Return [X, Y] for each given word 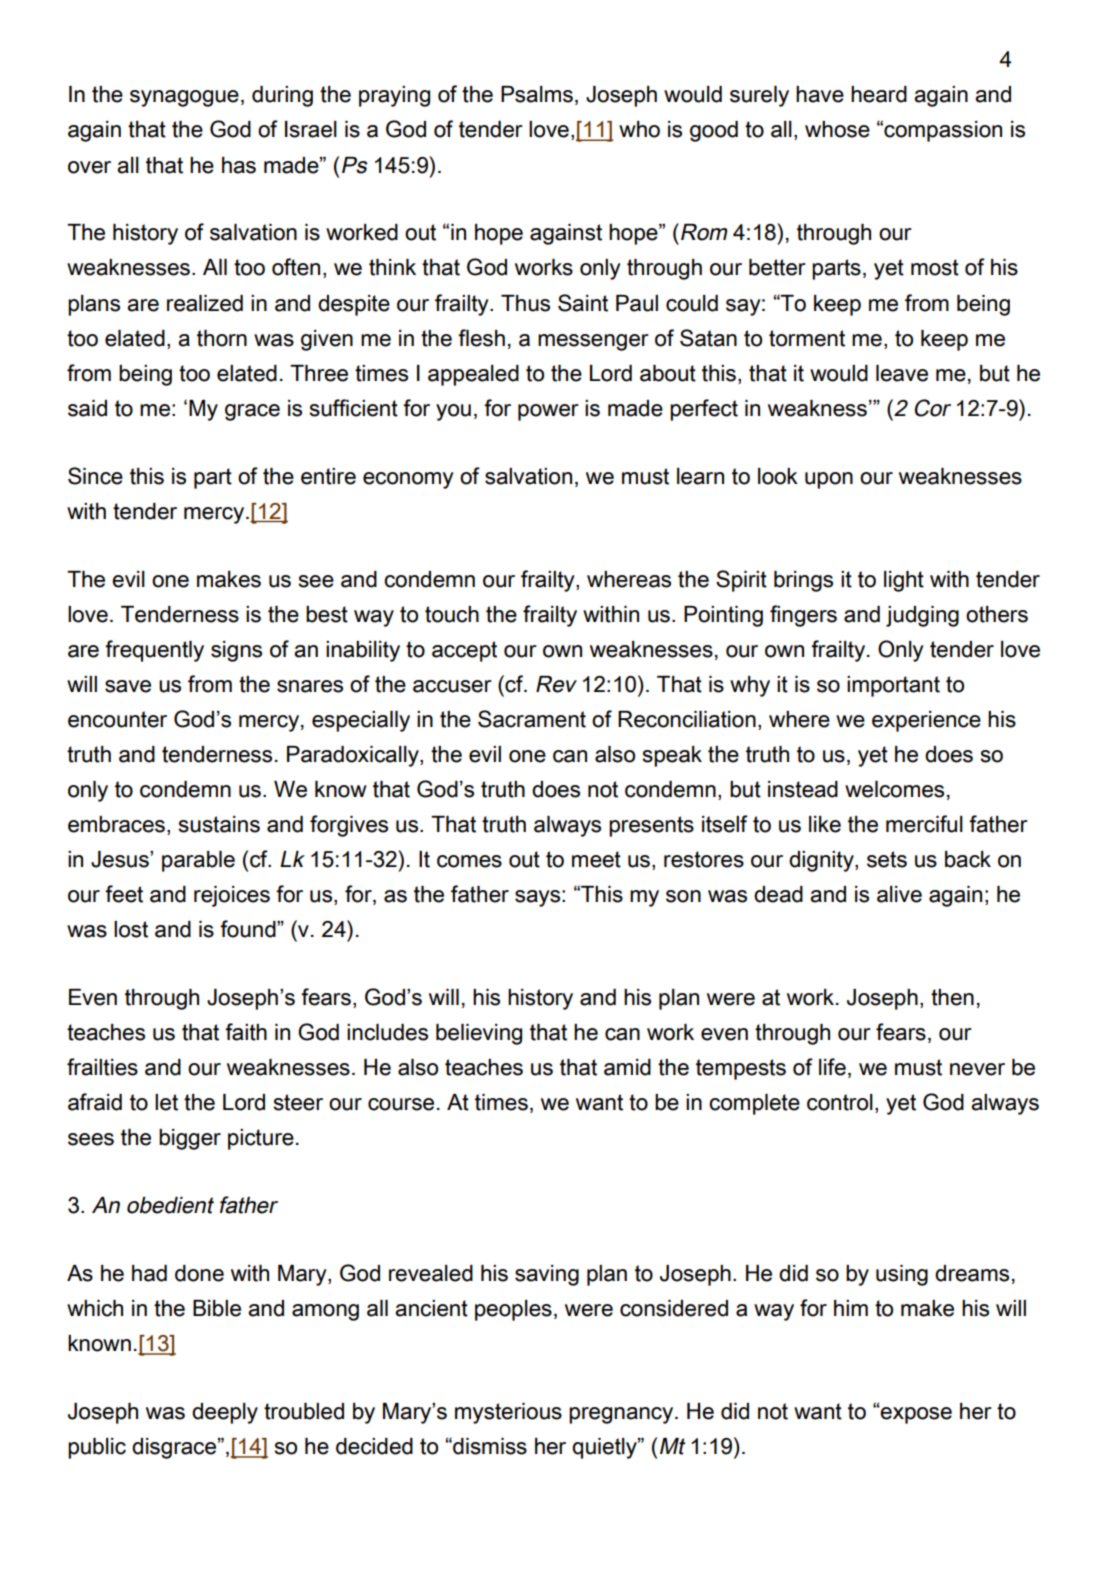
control [840, 1102]
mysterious [508, 1413]
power [548, 412]
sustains [219, 824]
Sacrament [532, 719]
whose [837, 129]
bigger [190, 1139]
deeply [225, 1413]
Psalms [537, 94]
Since [95, 476]
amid [627, 1067]
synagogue [184, 98]
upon [829, 480]
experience [926, 721]
